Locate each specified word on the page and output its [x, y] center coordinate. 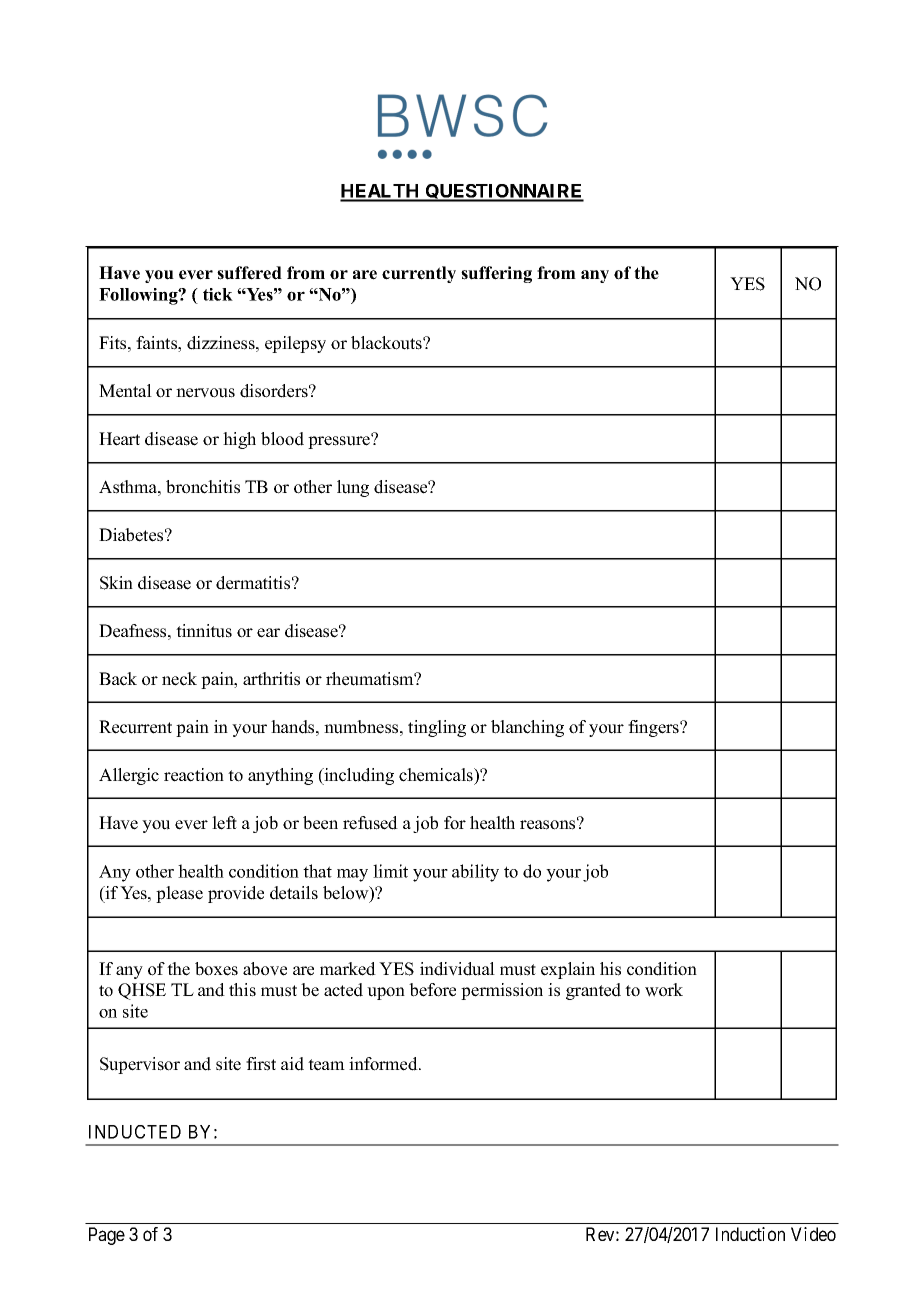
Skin [116, 583]
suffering [496, 274]
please [179, 894]
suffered [249, 273]
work [664, 990]
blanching [527, 728]
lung [353, 488]
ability [475, 873]
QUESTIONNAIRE [503, 193]
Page [107, 1236]
